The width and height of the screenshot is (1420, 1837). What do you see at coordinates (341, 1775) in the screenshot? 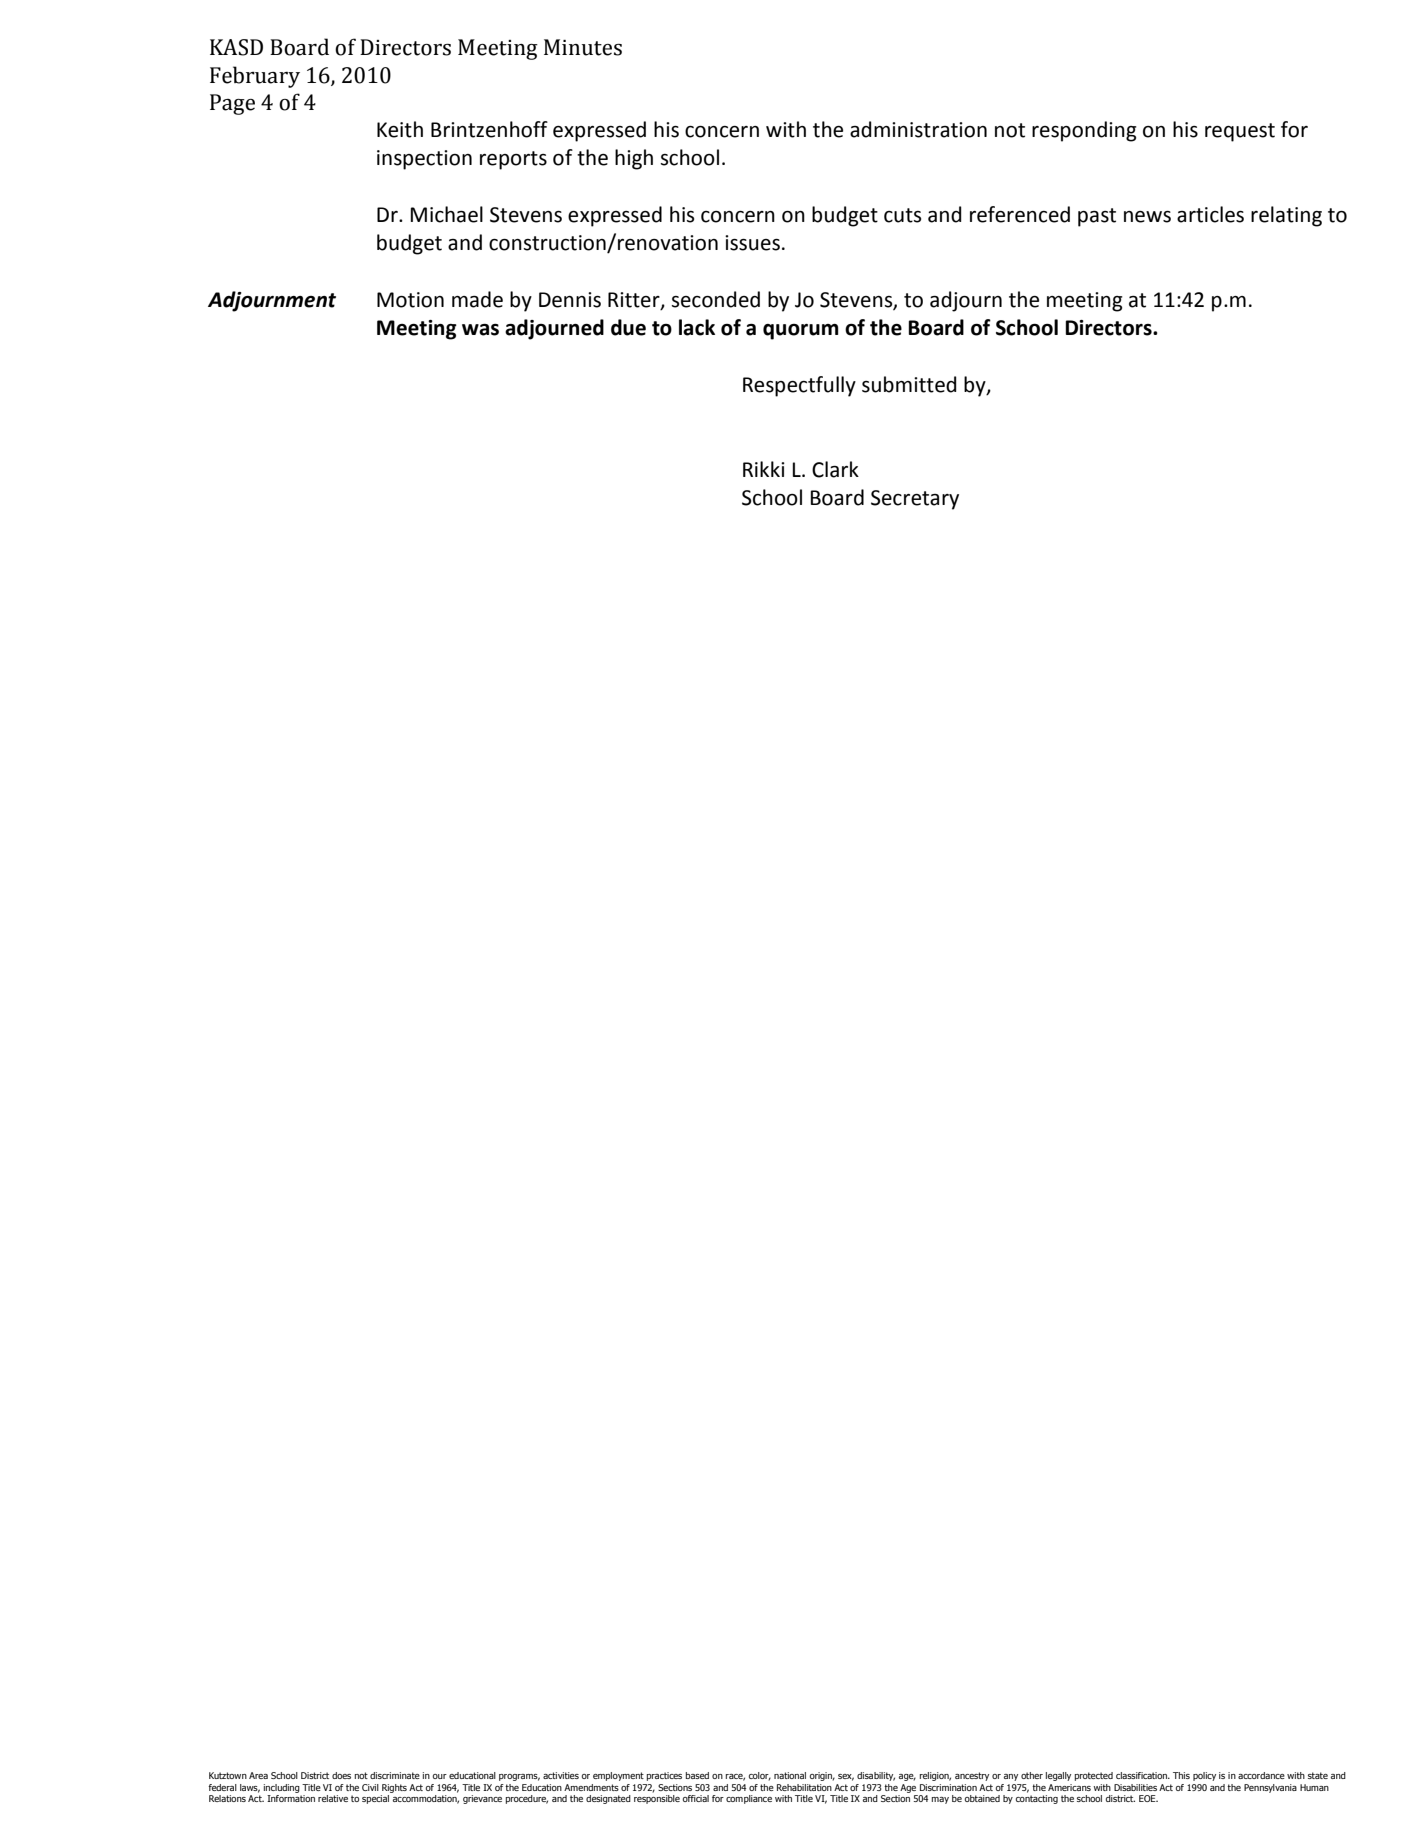
I see `does` at bounding box center [341, 1775].
